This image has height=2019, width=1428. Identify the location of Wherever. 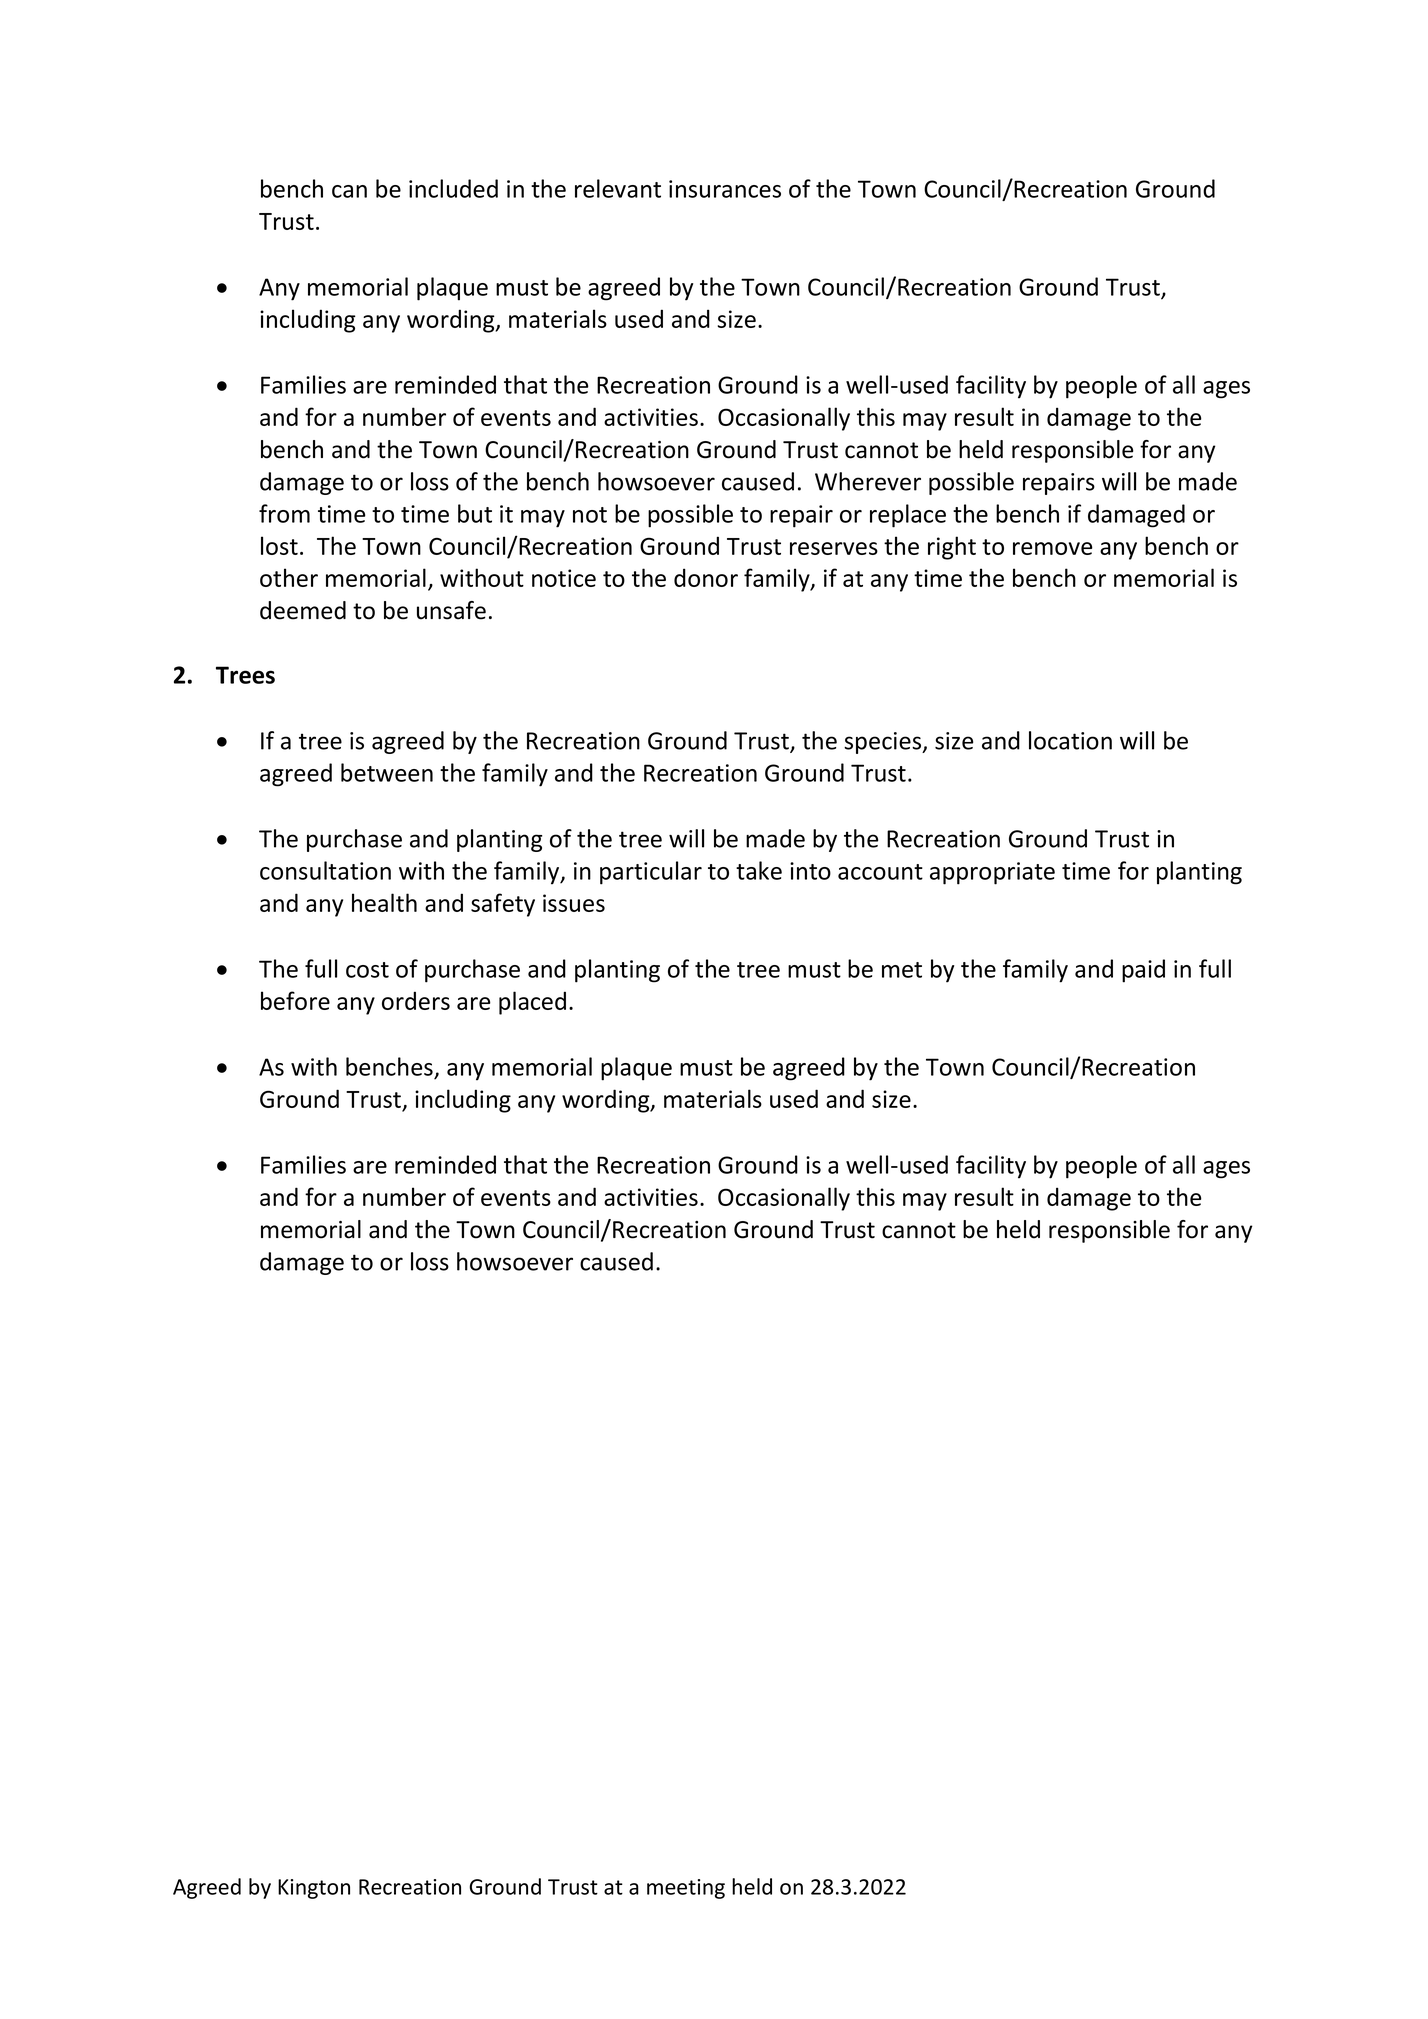
(868, 481).
